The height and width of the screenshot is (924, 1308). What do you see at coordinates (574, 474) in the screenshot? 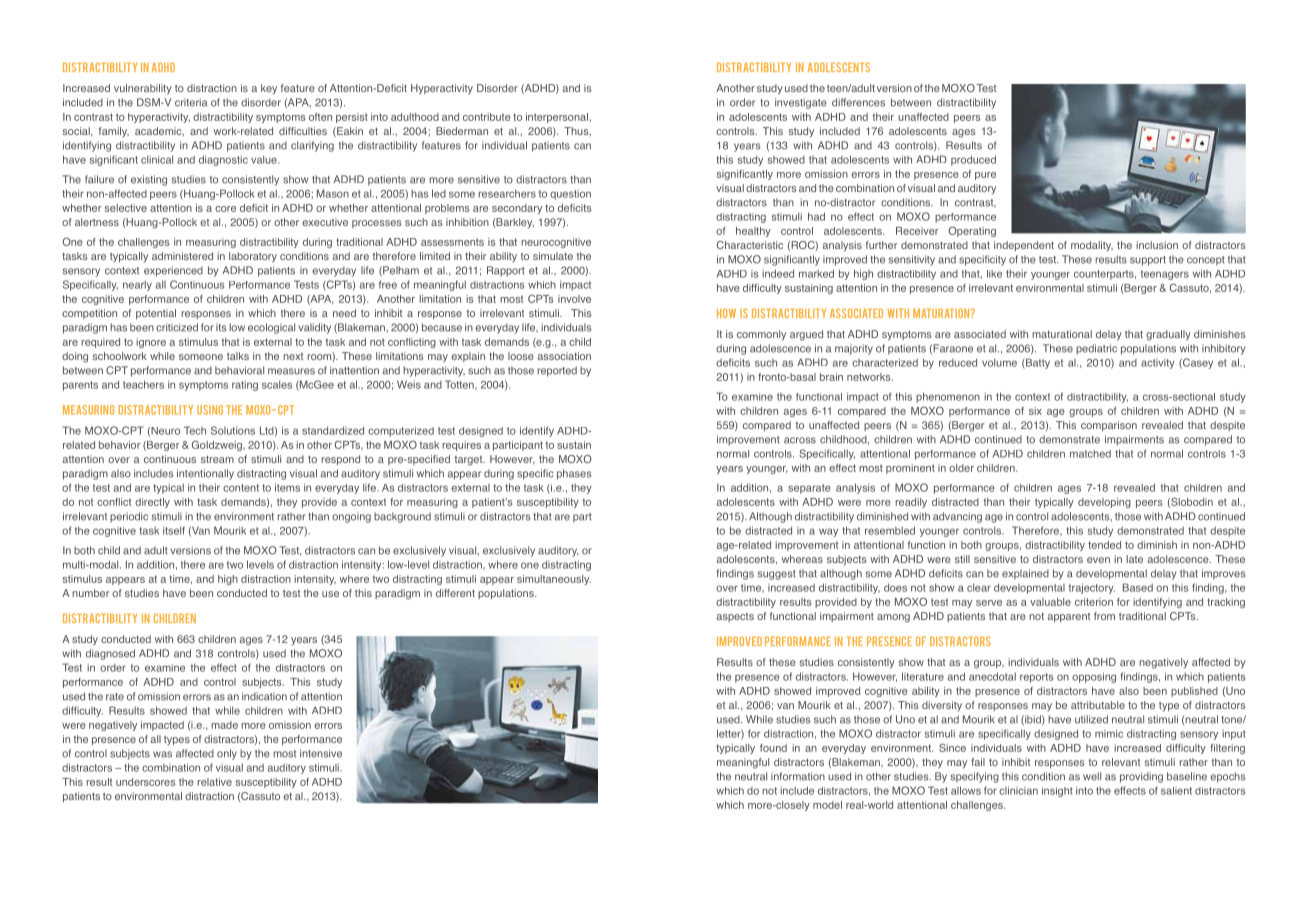
I see `phases` at bounding box center [574, 474].
